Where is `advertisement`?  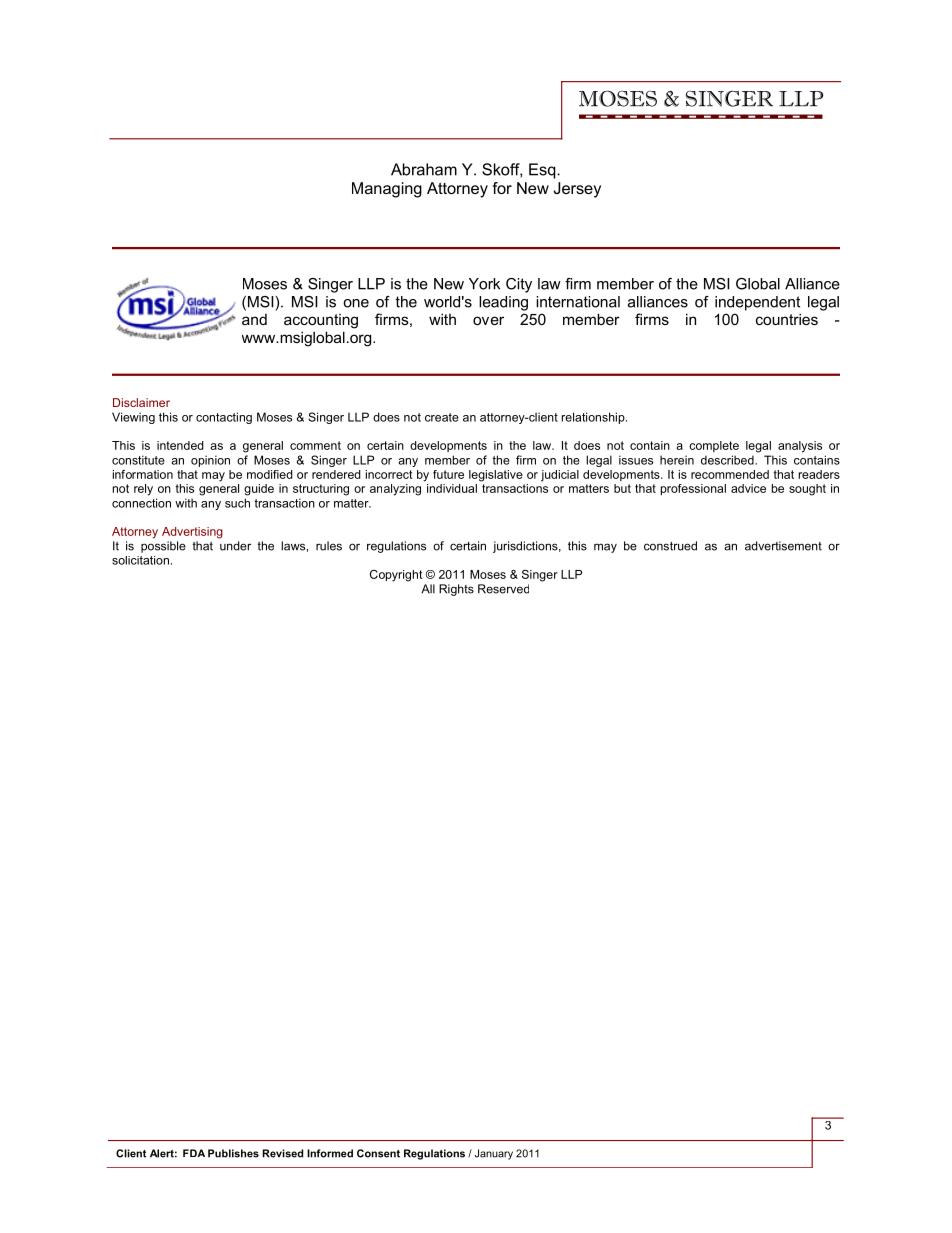 advertisement is located at coordinates (783, 546).
